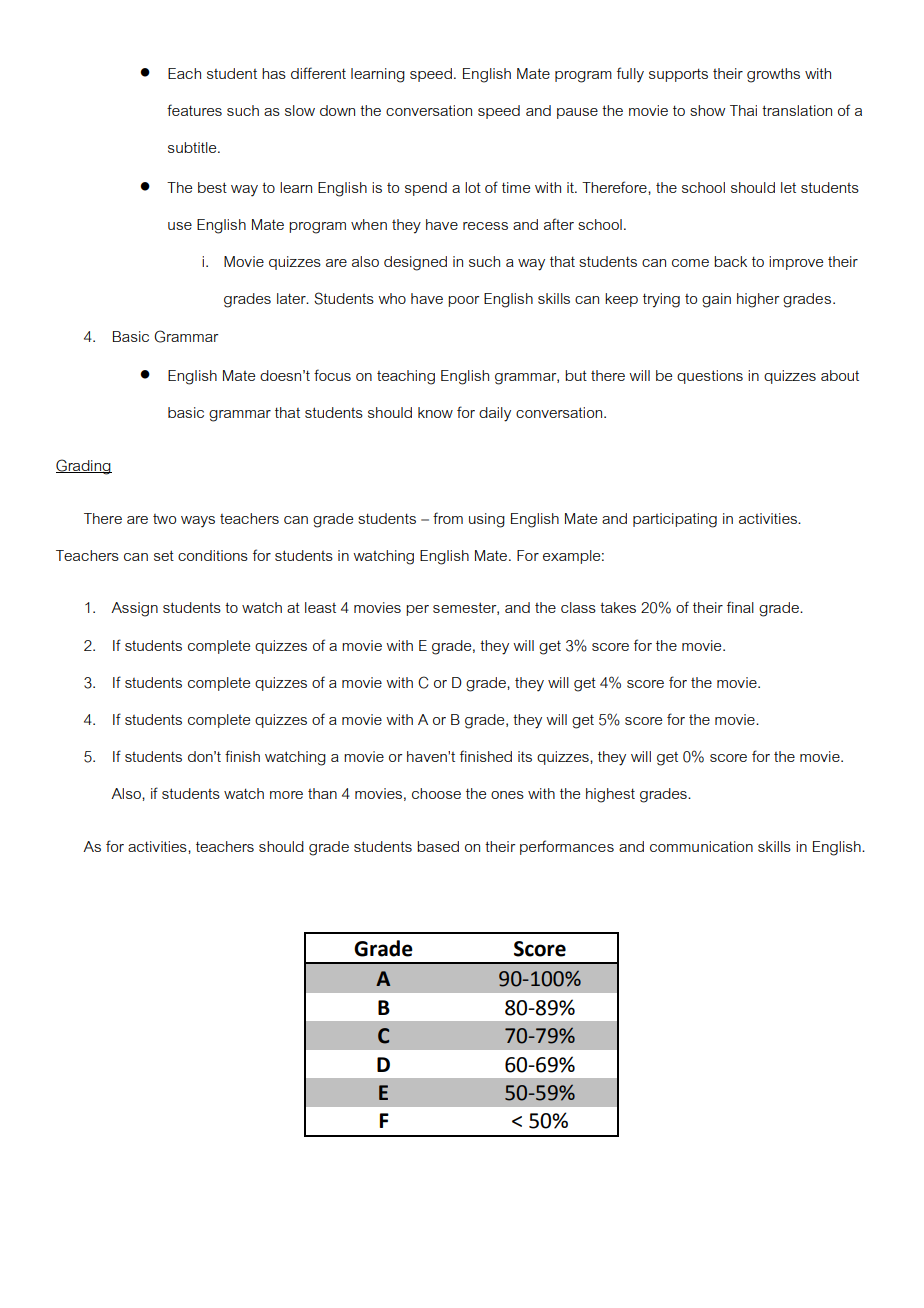 The width and height of the screenshot is (924, 1308). What do you see at coordinates (464, 301) in the screenshot?
I see `poor` at bounding box center [464, 301].
